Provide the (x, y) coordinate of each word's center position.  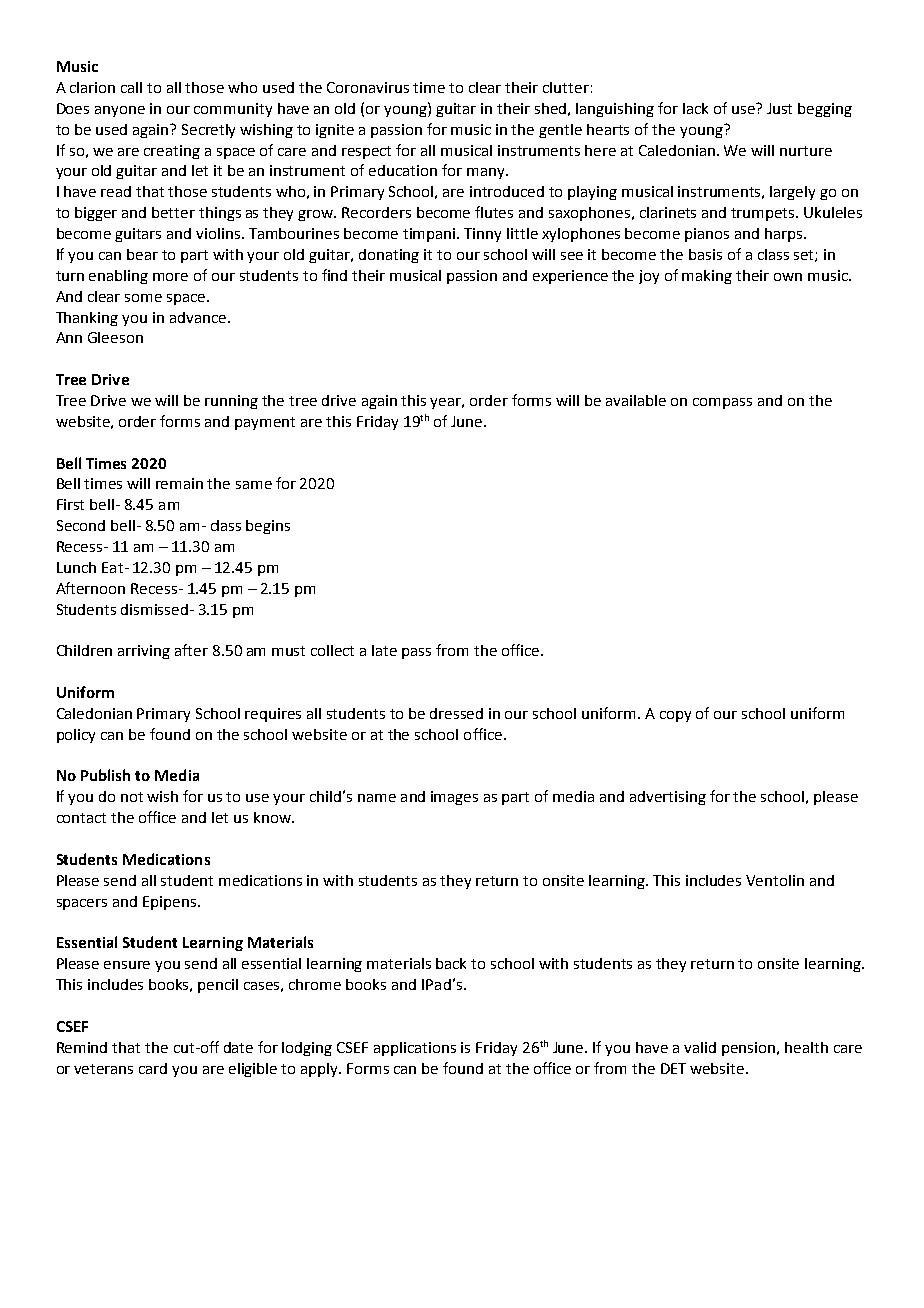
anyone (120, 111)
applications (415, 1049)
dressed (456, 713)
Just (779, 108)
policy (76, 736)
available (636, 400)
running (231, 402)
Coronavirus (368, 87)
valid (700, 1047)
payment (265, 423)
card (153, 1068)
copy (675, 716)
